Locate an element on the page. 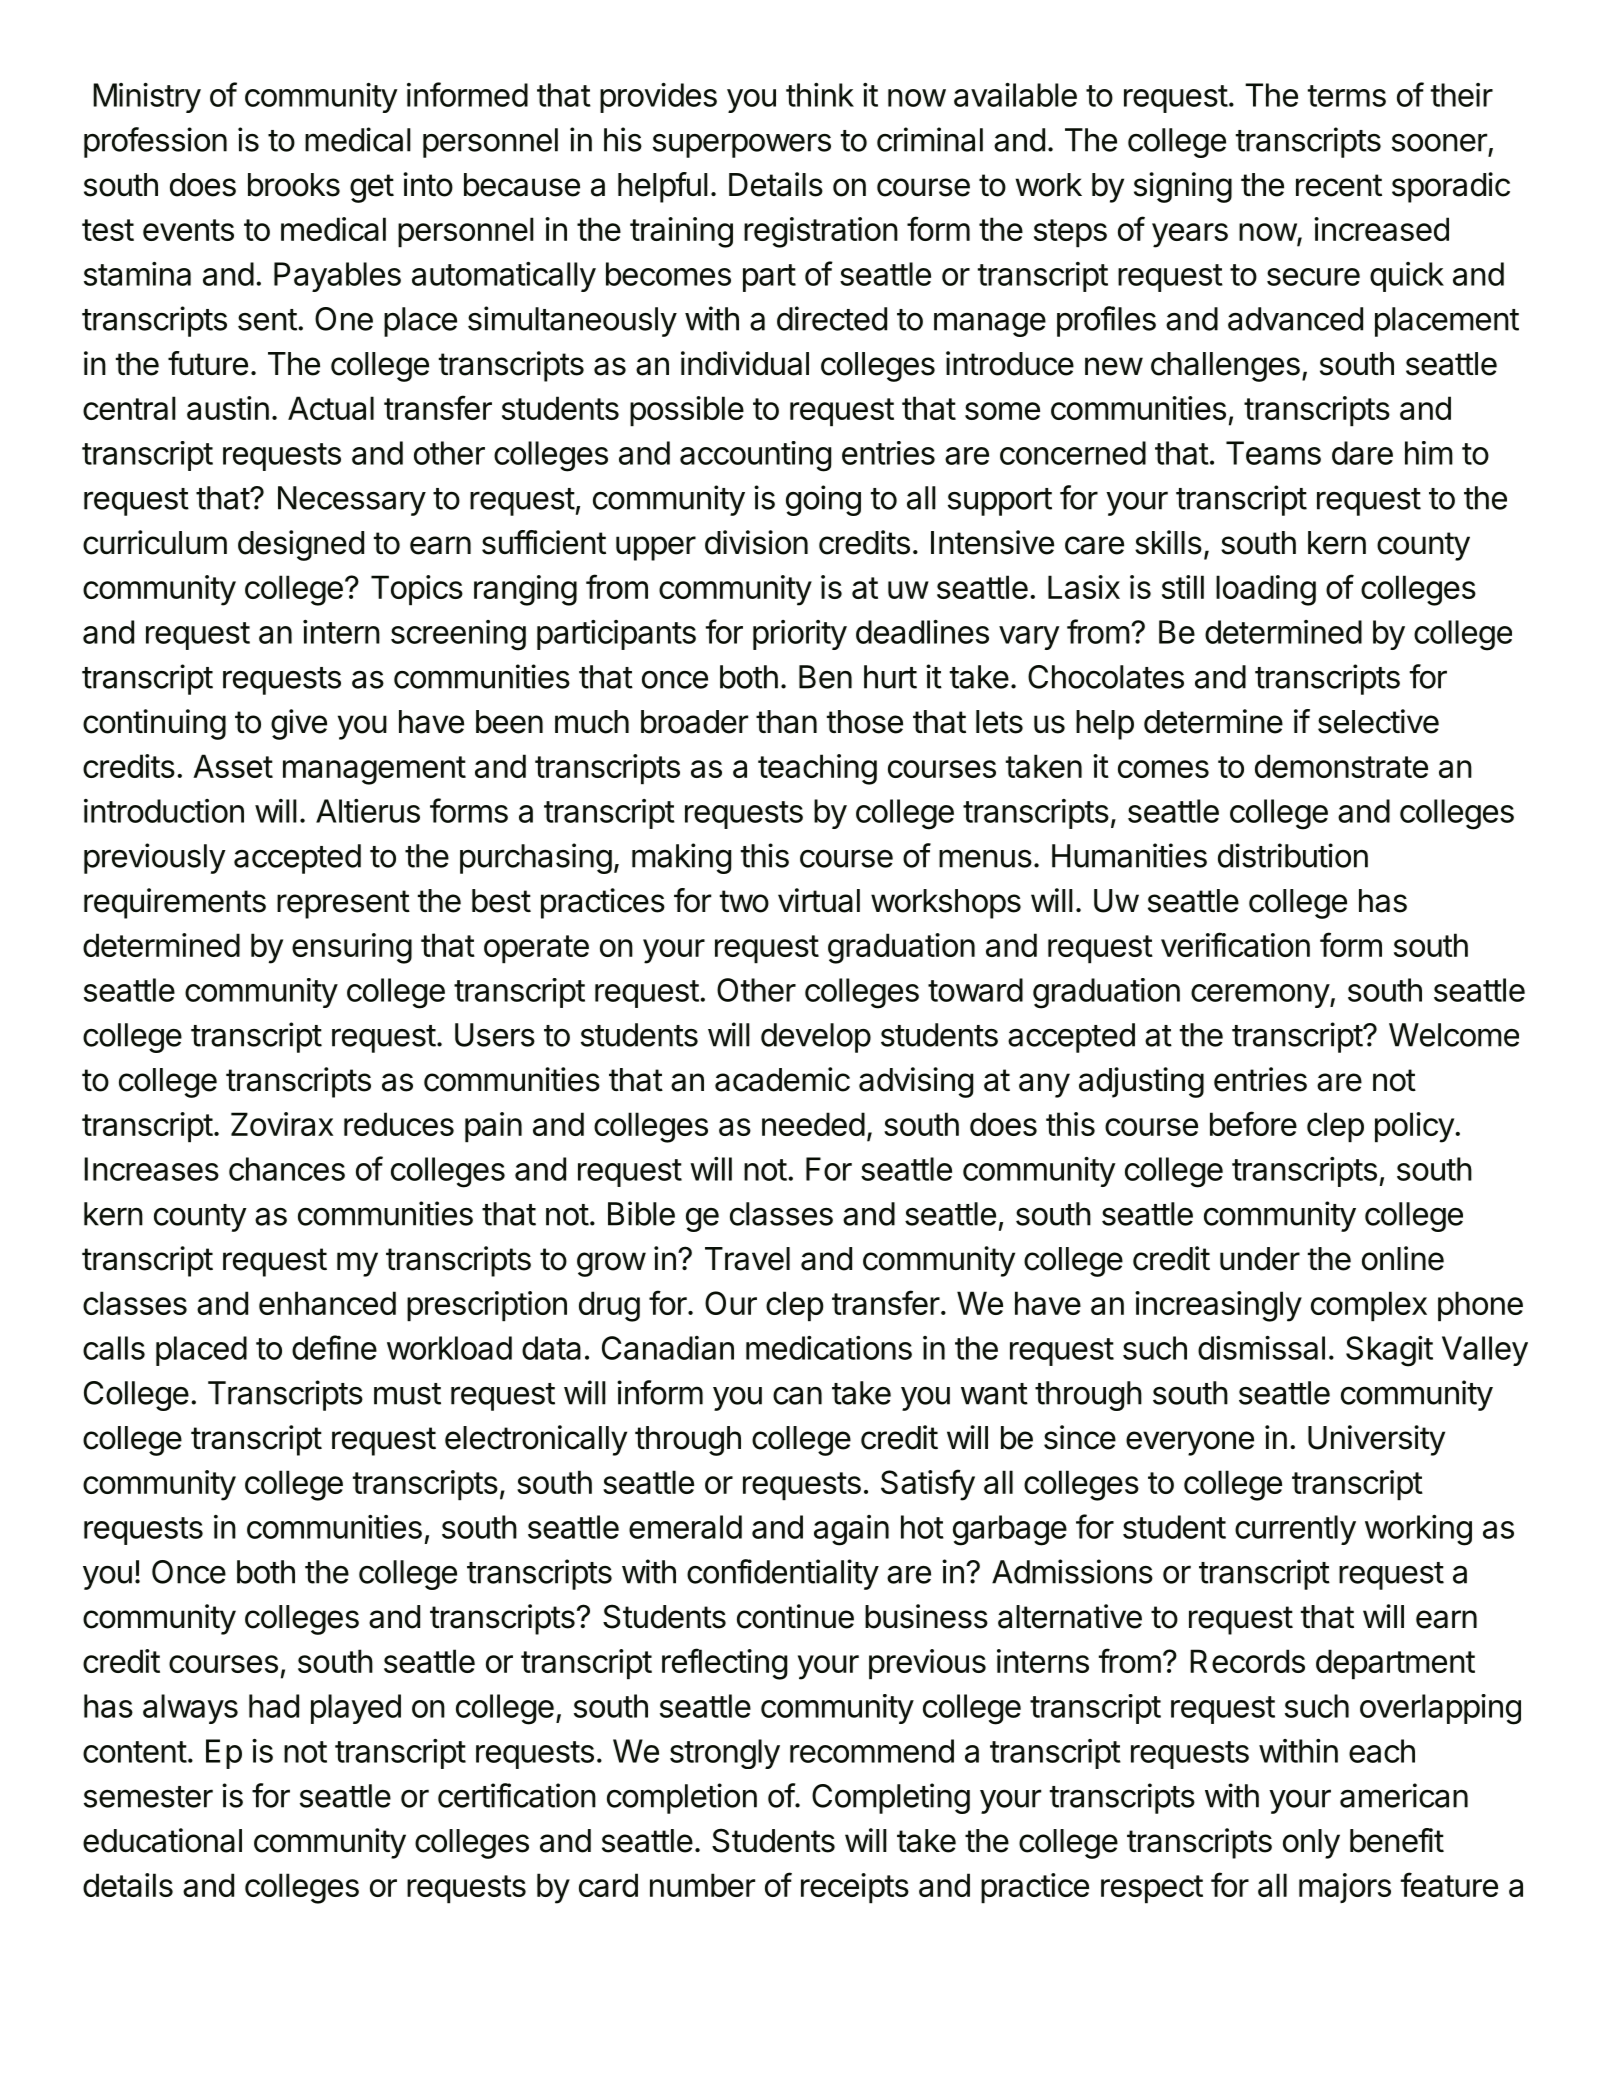  develop is located at coordinates (816, 1038).
